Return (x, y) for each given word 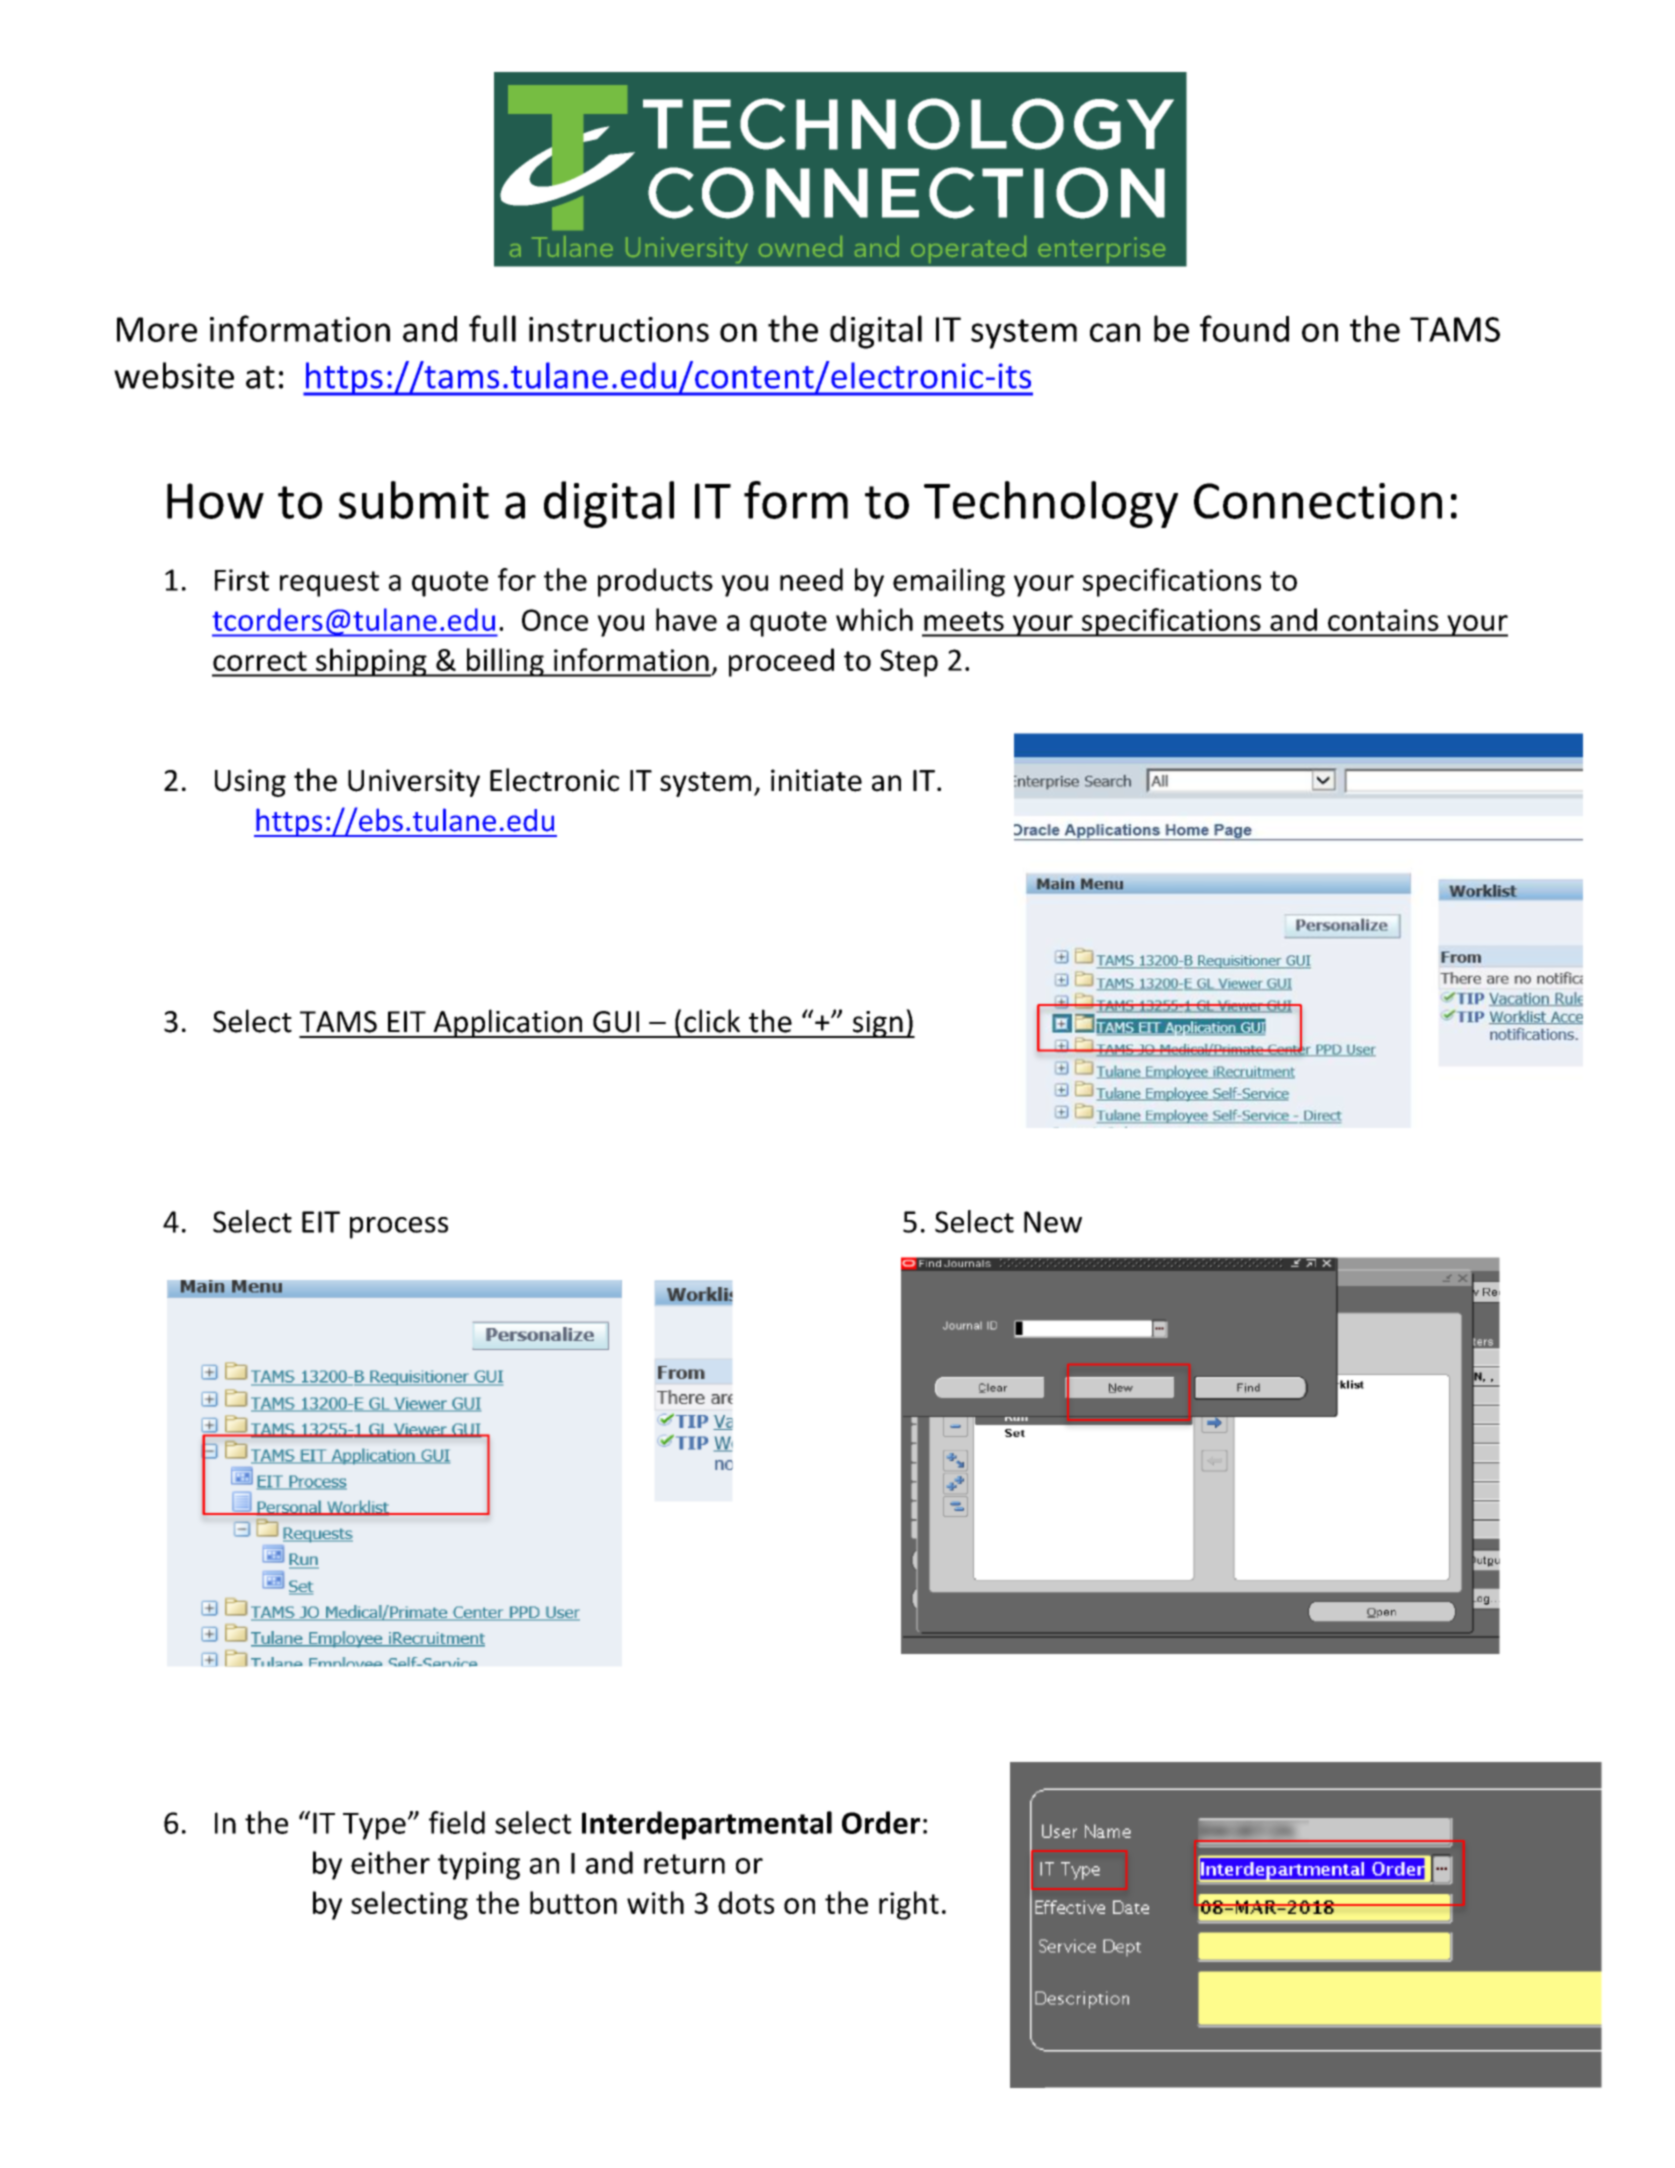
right (909, 1905)
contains (1383, 620)
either (390, 1862)
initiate (816, 780)
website (174, 375)
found (1244, 328)
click (712, 1021)
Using (250, 783)
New (1053, 1222)
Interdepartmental (707, 1825)
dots (746, 1902)
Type (374, 1826)
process (399, 1228)
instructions (619, 329)
